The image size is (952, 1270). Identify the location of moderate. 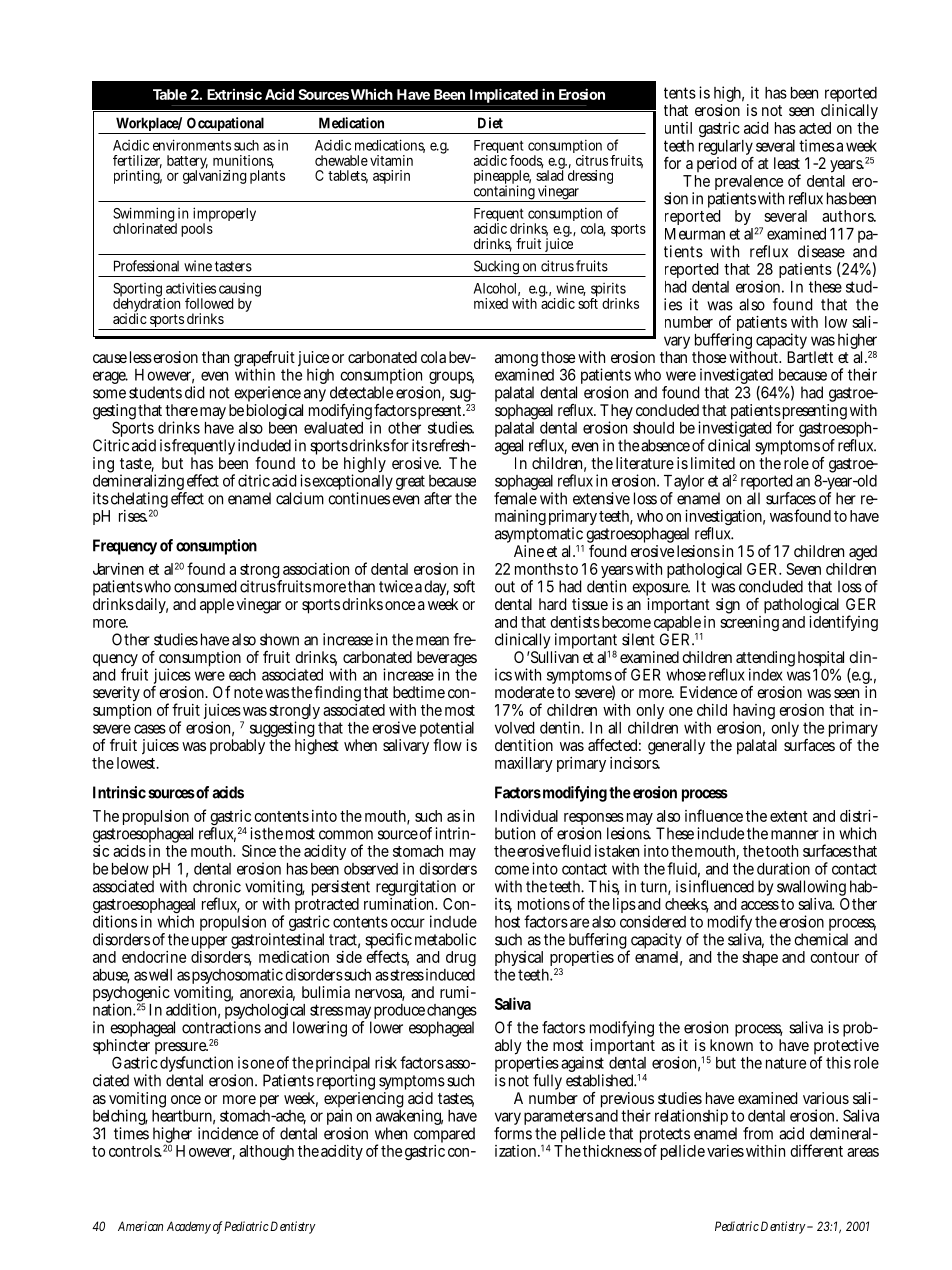
(524, 692).
